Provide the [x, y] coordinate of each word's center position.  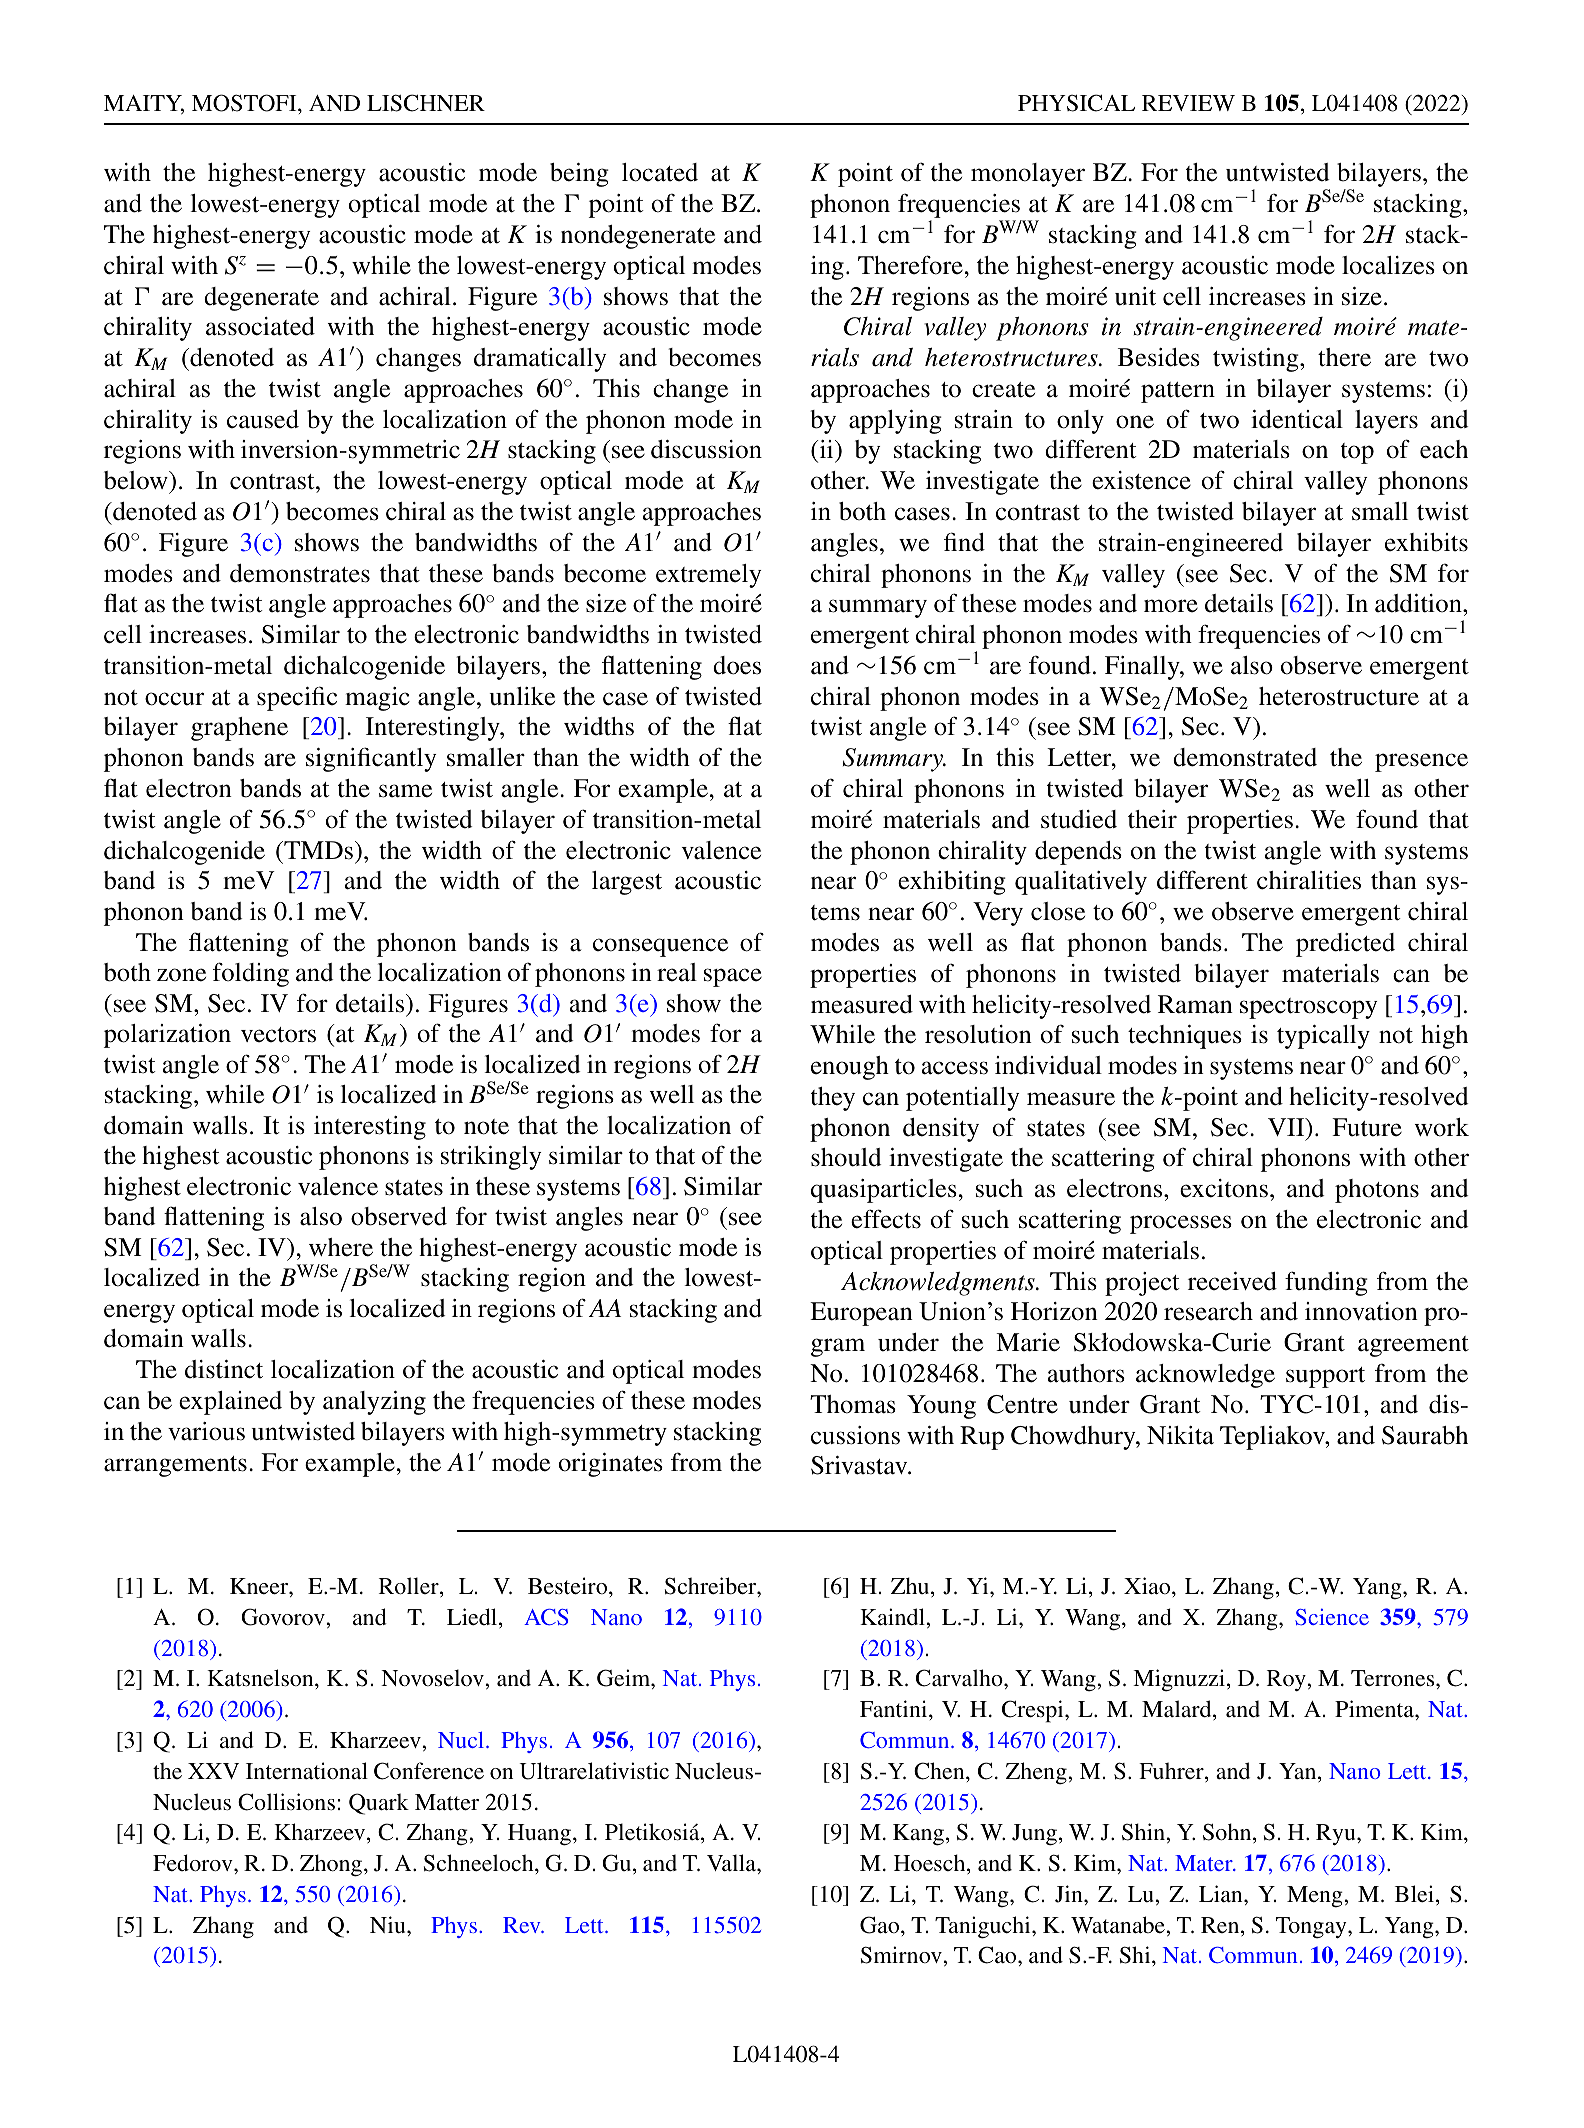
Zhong [332, 1865]
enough [850, 1068]
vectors [278, 1035]
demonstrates [300, 573]
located [660, 172]
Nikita [1180, 1435]
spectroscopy [1309, 1008]
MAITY [144, 104]
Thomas [853, 1404]
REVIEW [1188, 103]
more [1171, 606]
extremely [709, 576]
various [206, 1431]
